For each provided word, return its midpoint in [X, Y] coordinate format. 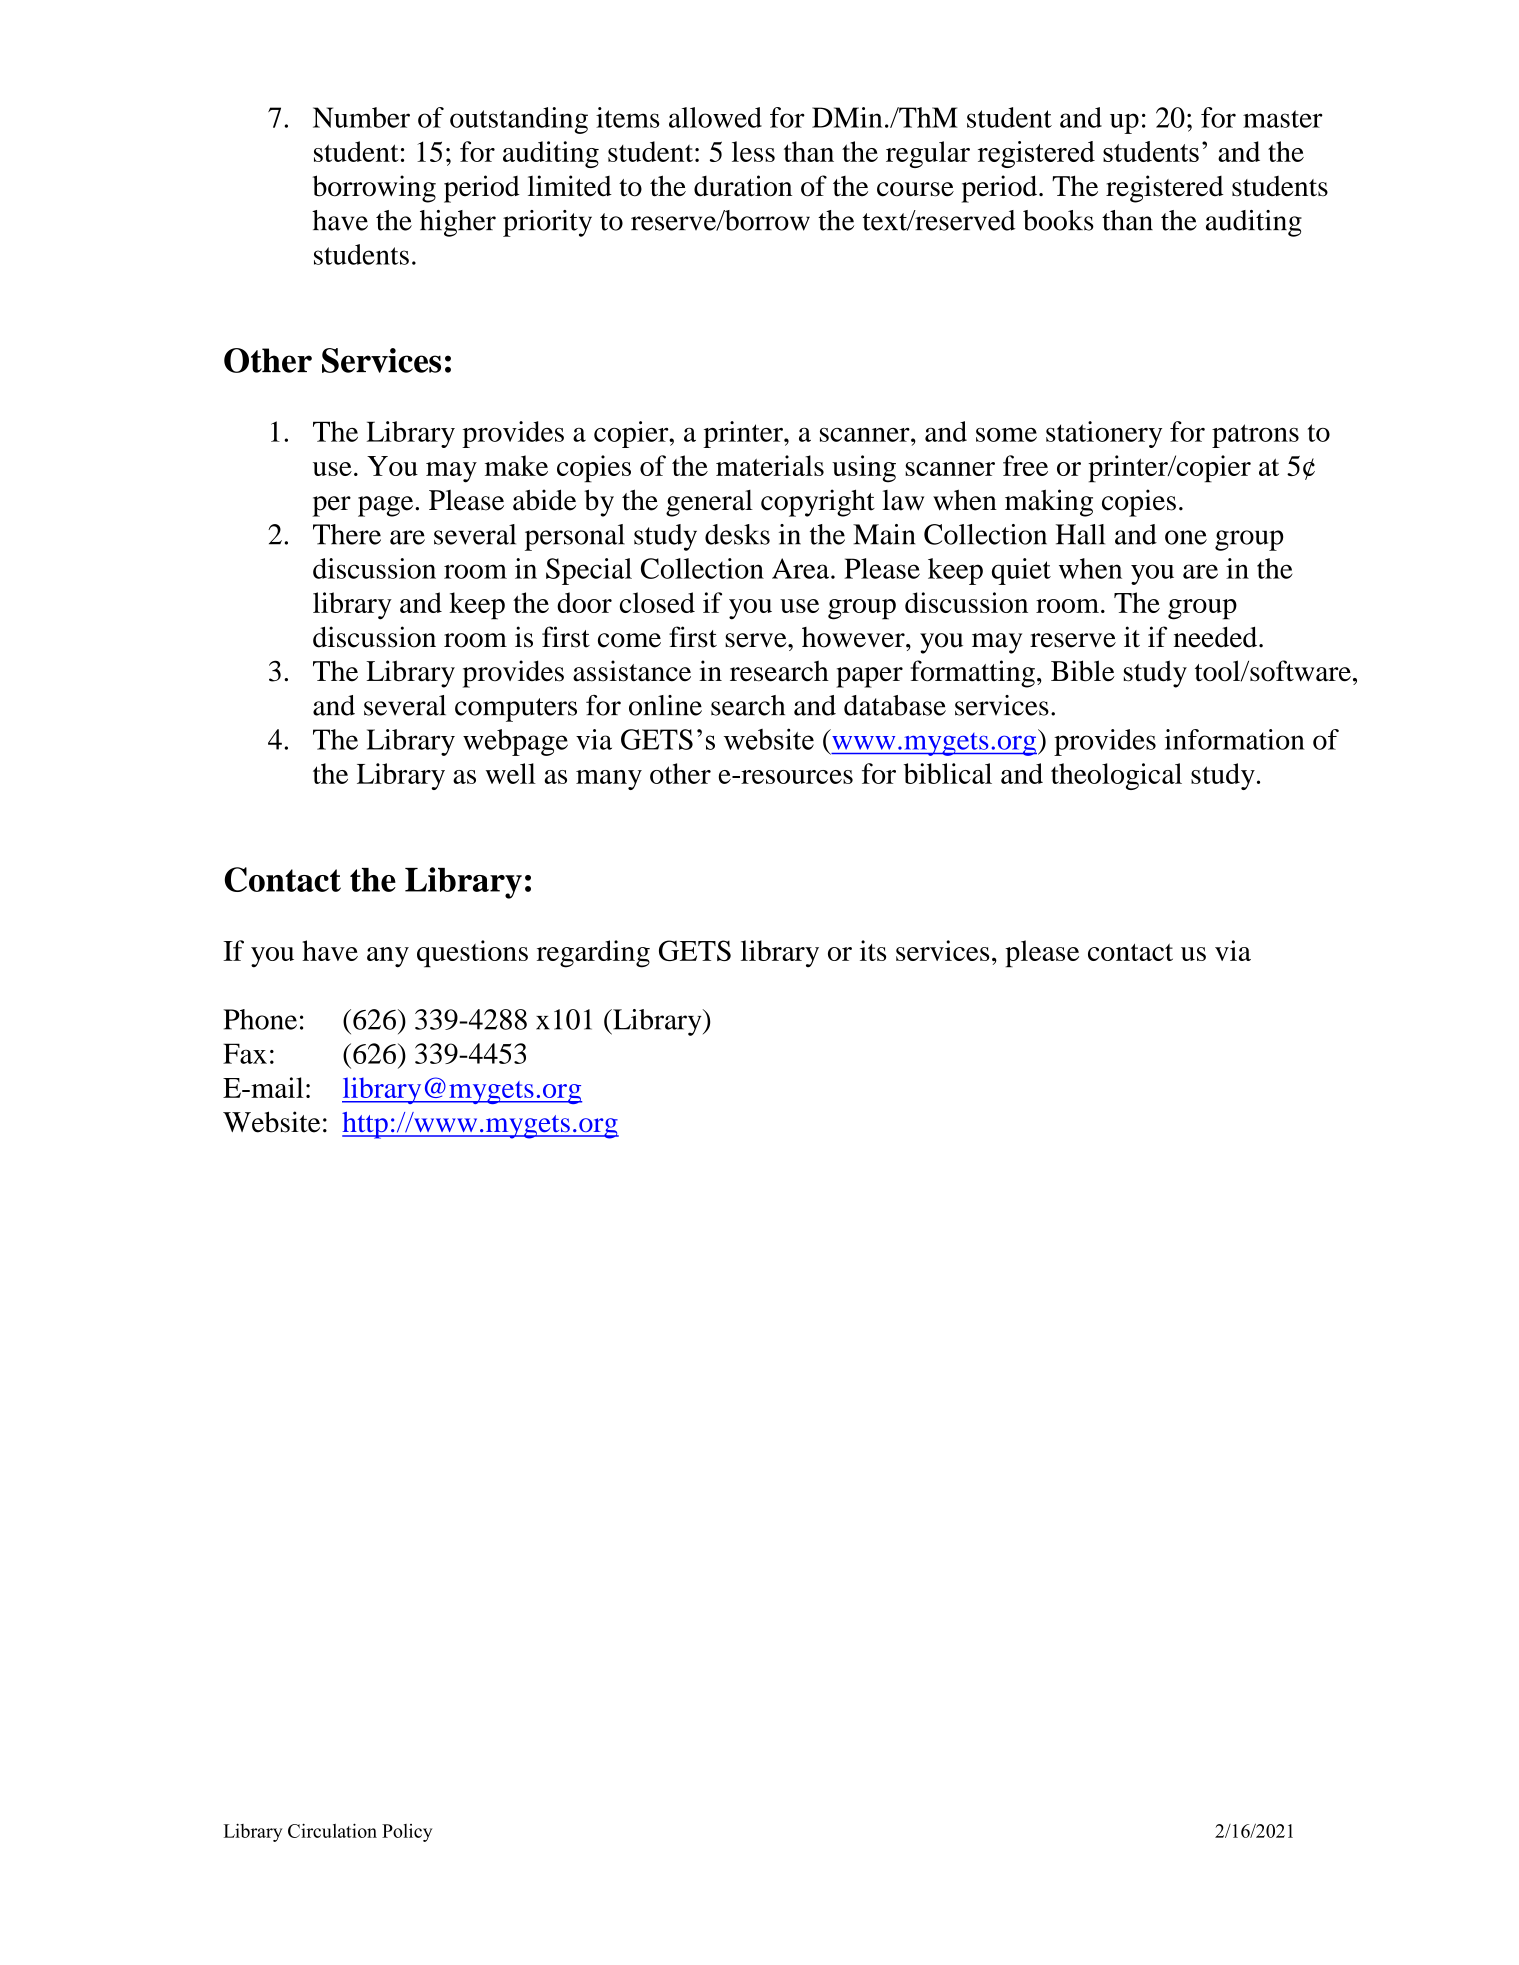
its [873, 950]
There [347, 534]
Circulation [332, 1830]
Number [361, 117]
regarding [593, 954]
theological [1116, 776]
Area [802, 568]
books [1058, 220]
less [753, 151]
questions [472, 954]
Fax [245, 1053]
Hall [1080, 534]
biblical [948, 773]
